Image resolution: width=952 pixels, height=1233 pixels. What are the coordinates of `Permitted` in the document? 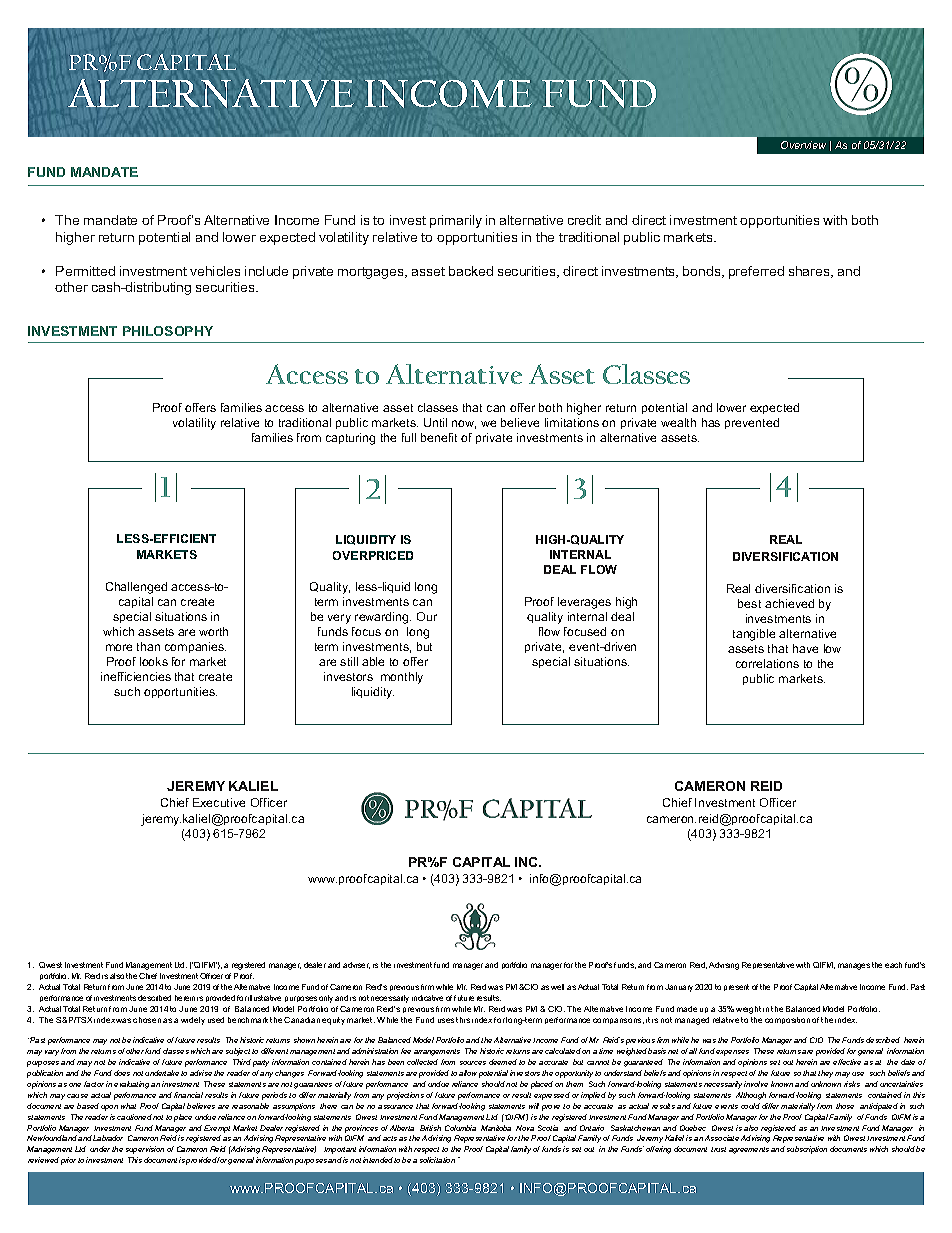 It's located at (85, 271).
